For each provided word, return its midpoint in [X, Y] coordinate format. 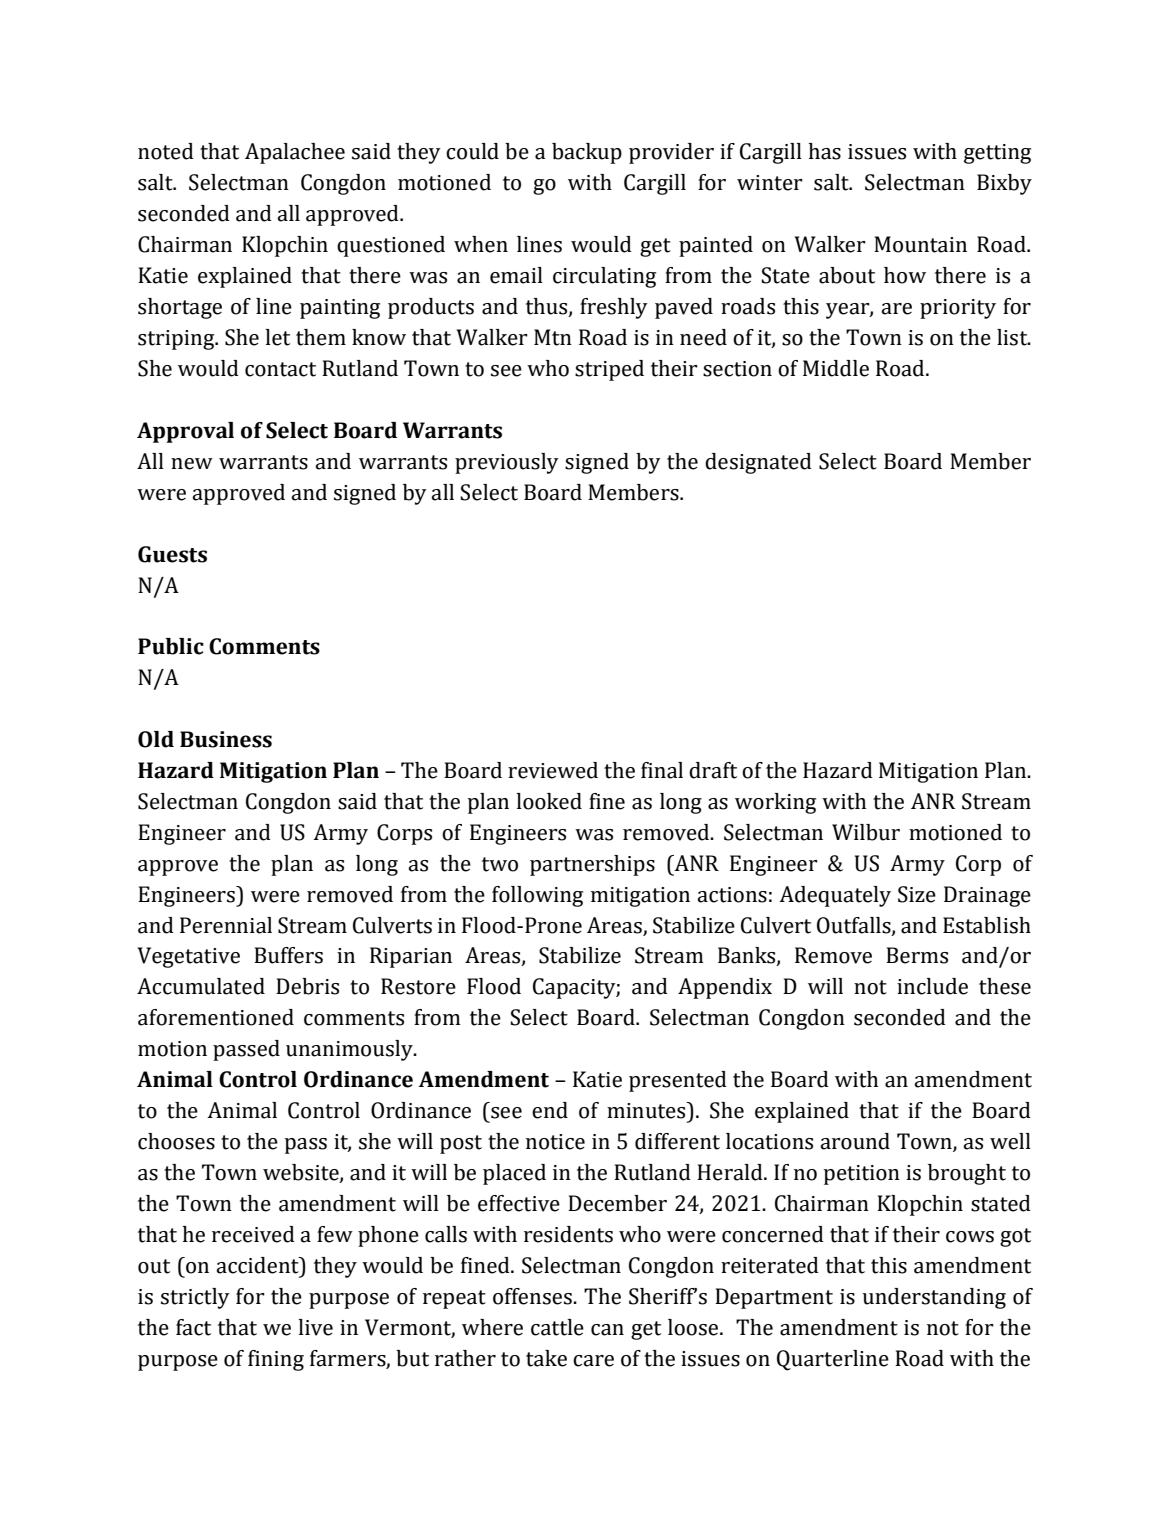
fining [276, 1360]
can [607, 1330]
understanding [934, 1298]
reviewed [553, 770]
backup [587, 153]
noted [166, 151]
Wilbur [866, 832]
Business [226, 739]
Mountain [920, 244]
